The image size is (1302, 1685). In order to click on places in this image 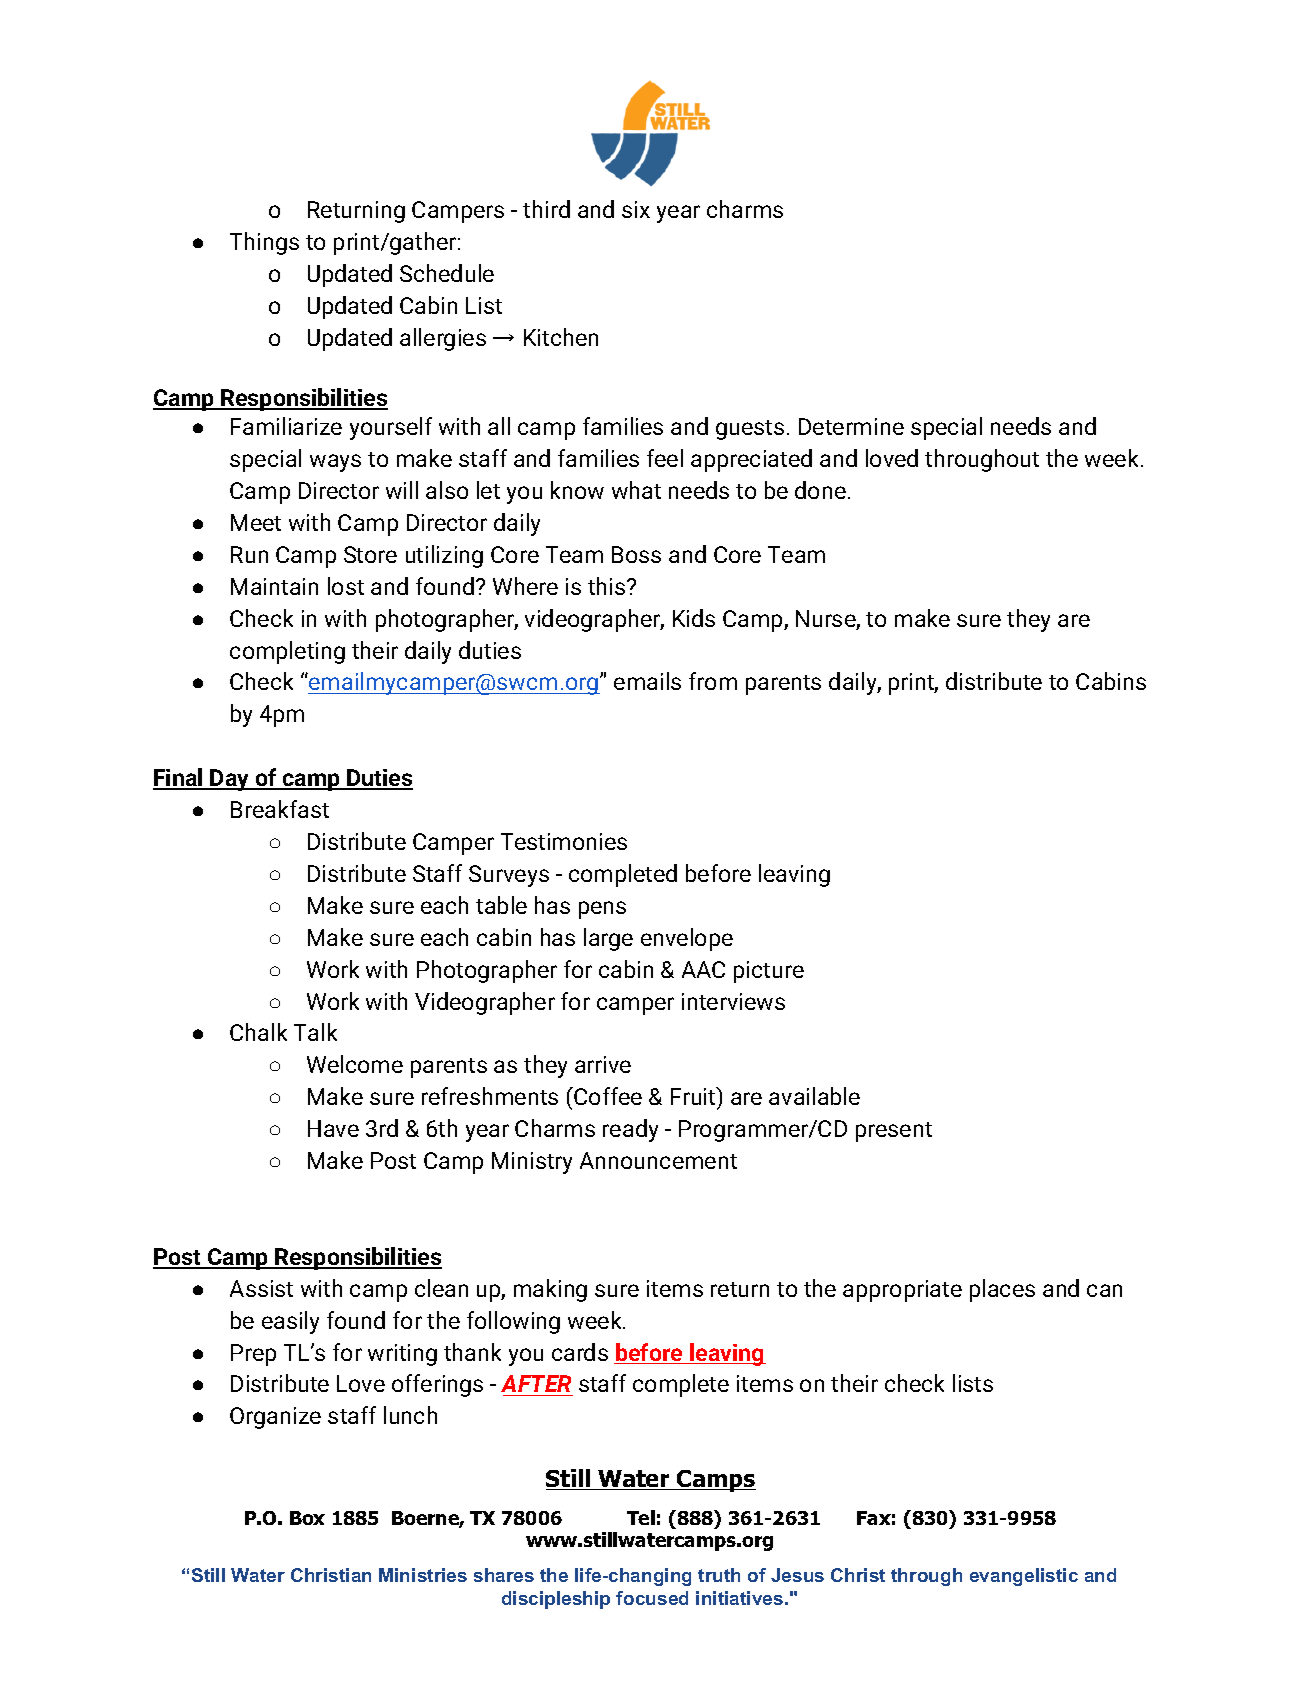, I will do `click(1002, 1290)`.
